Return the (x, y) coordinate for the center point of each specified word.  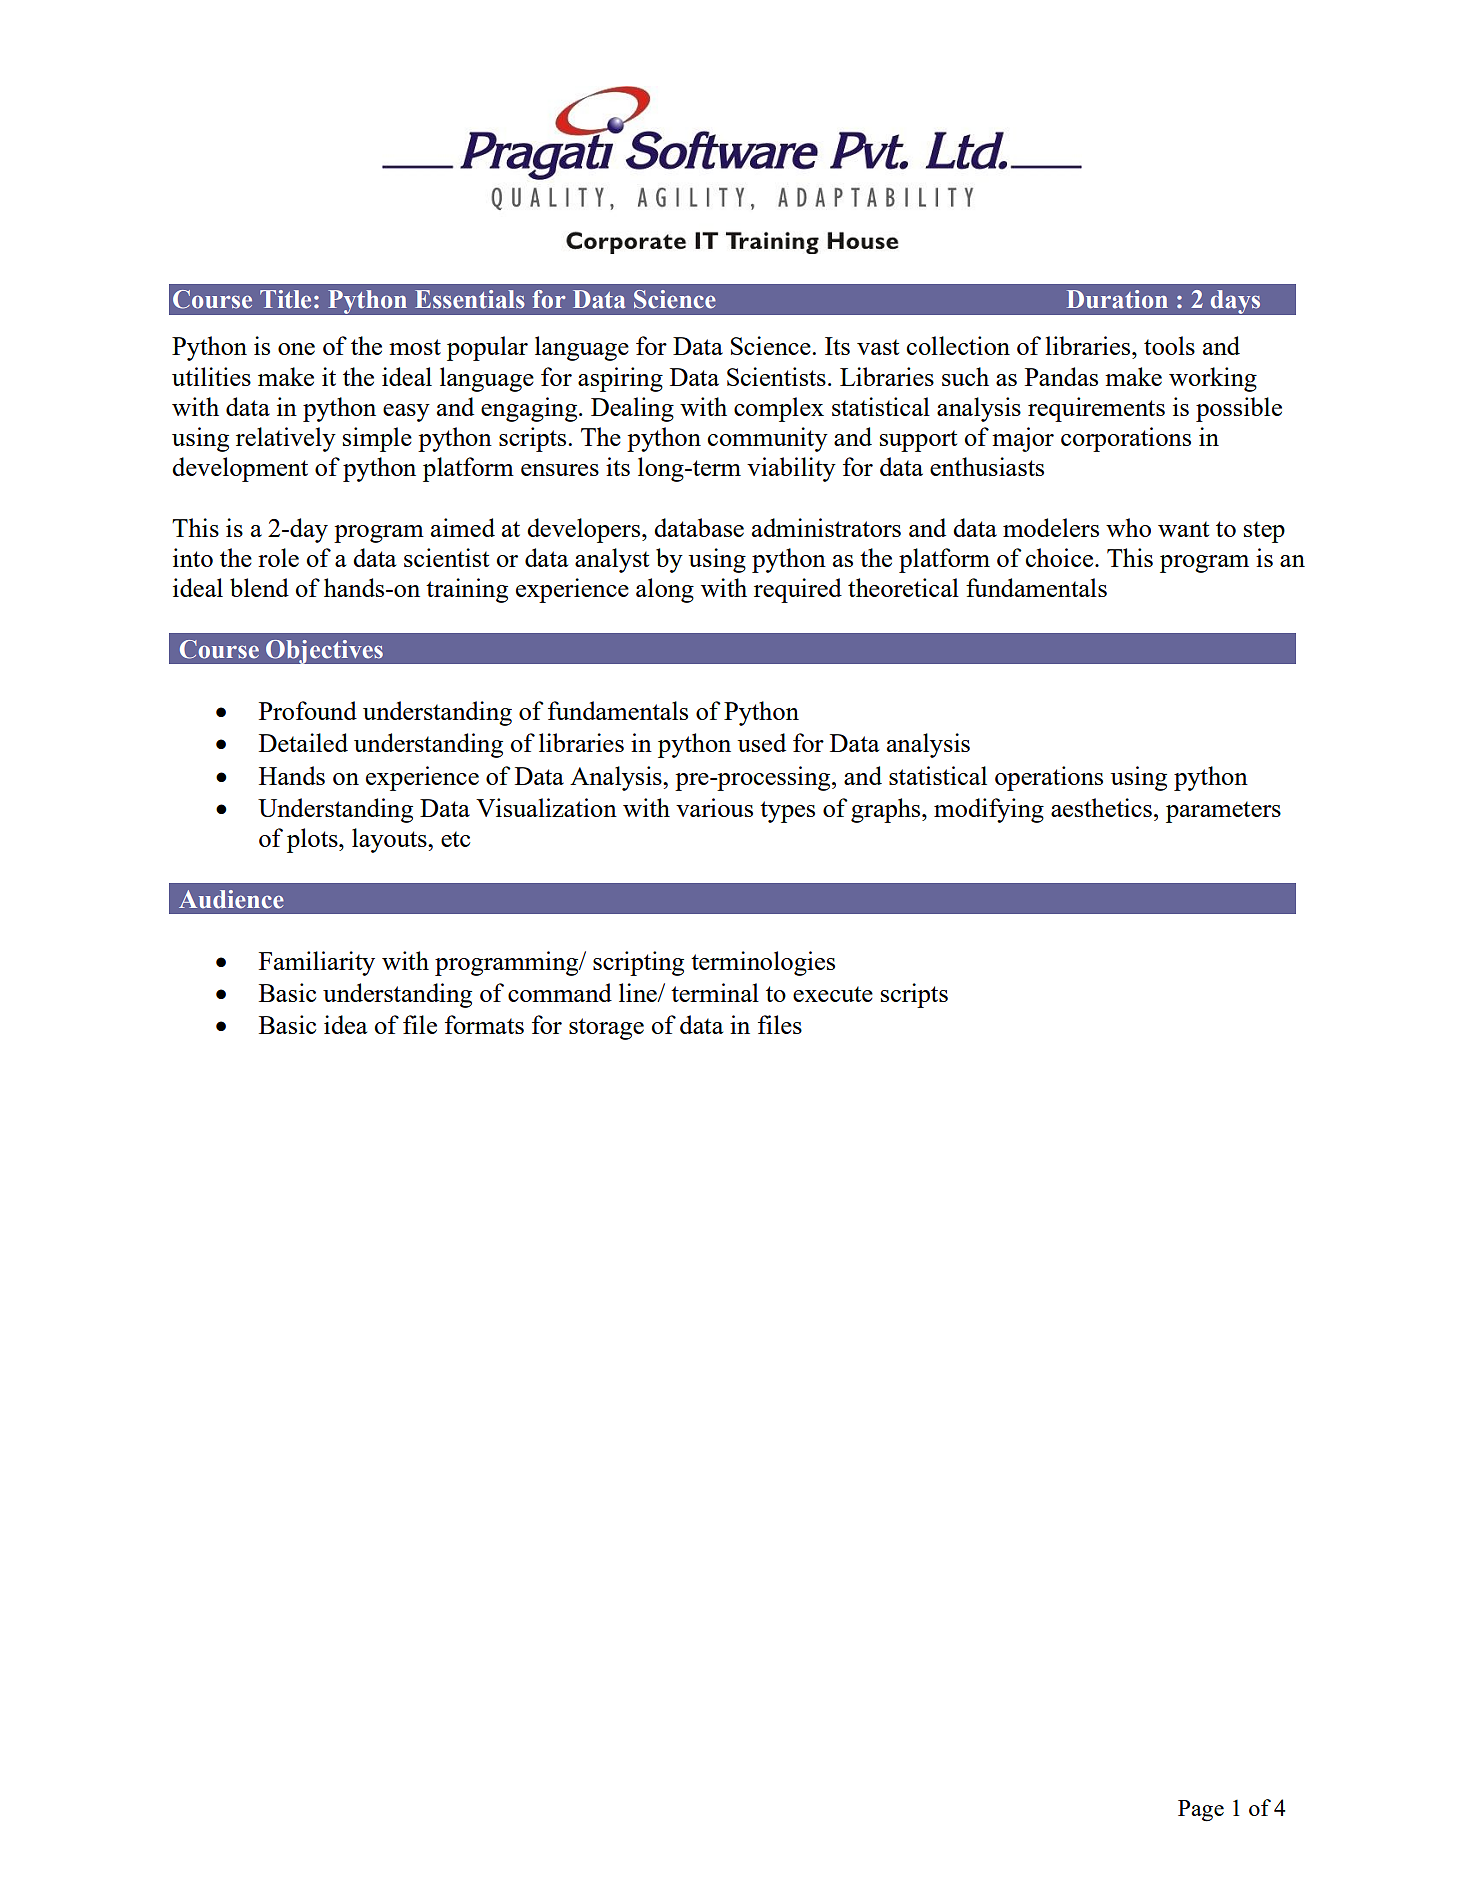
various (714, 807)
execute (833, 994)
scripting (638, 963)
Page (1201, 1811)
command (560, 992)
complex (779, 409)
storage (606, 1029)
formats (484, 1024)
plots (313, 840)
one (296, 349)
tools (1169, 345)
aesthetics (1101, 807)
